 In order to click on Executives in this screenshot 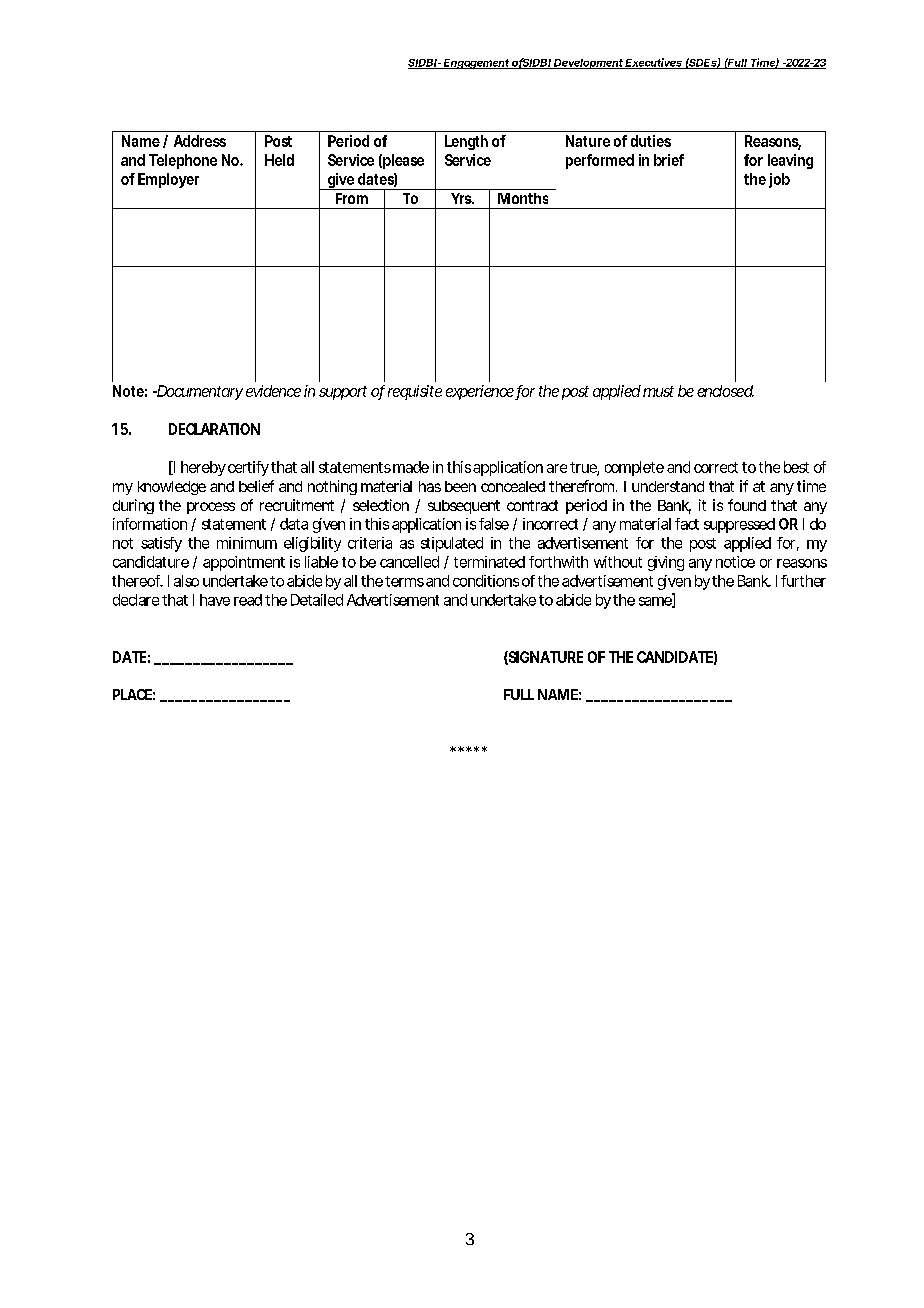, I will do `click(654, 63)`.
